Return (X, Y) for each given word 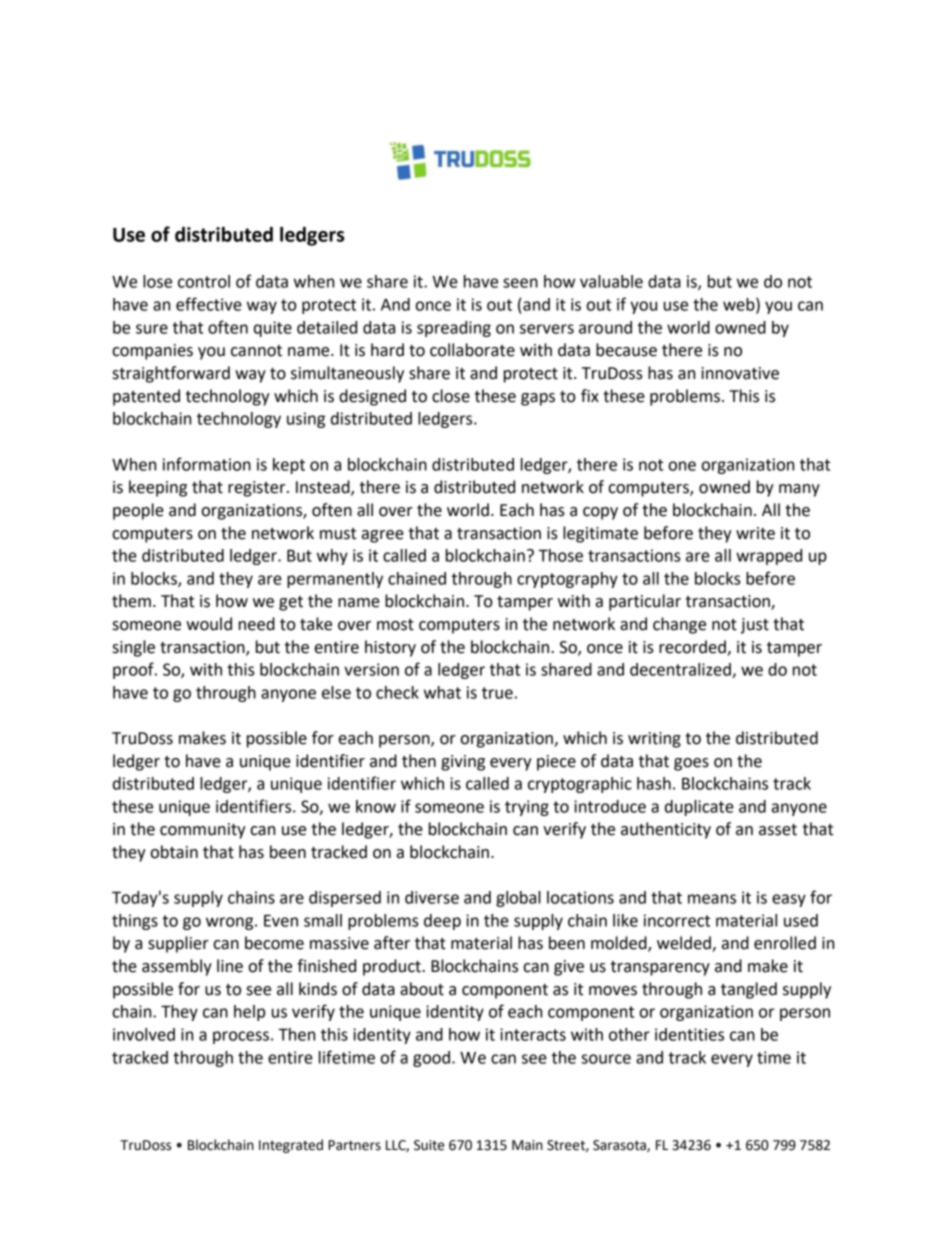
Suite (429, 1145)
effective (209, 304)
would (209, 624)
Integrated (291, 1146)
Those (560, 555)
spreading (454, 329)
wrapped (769, 557)
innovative (740, 373)
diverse (432, 897)
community (203, 831)
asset (778, 830)
